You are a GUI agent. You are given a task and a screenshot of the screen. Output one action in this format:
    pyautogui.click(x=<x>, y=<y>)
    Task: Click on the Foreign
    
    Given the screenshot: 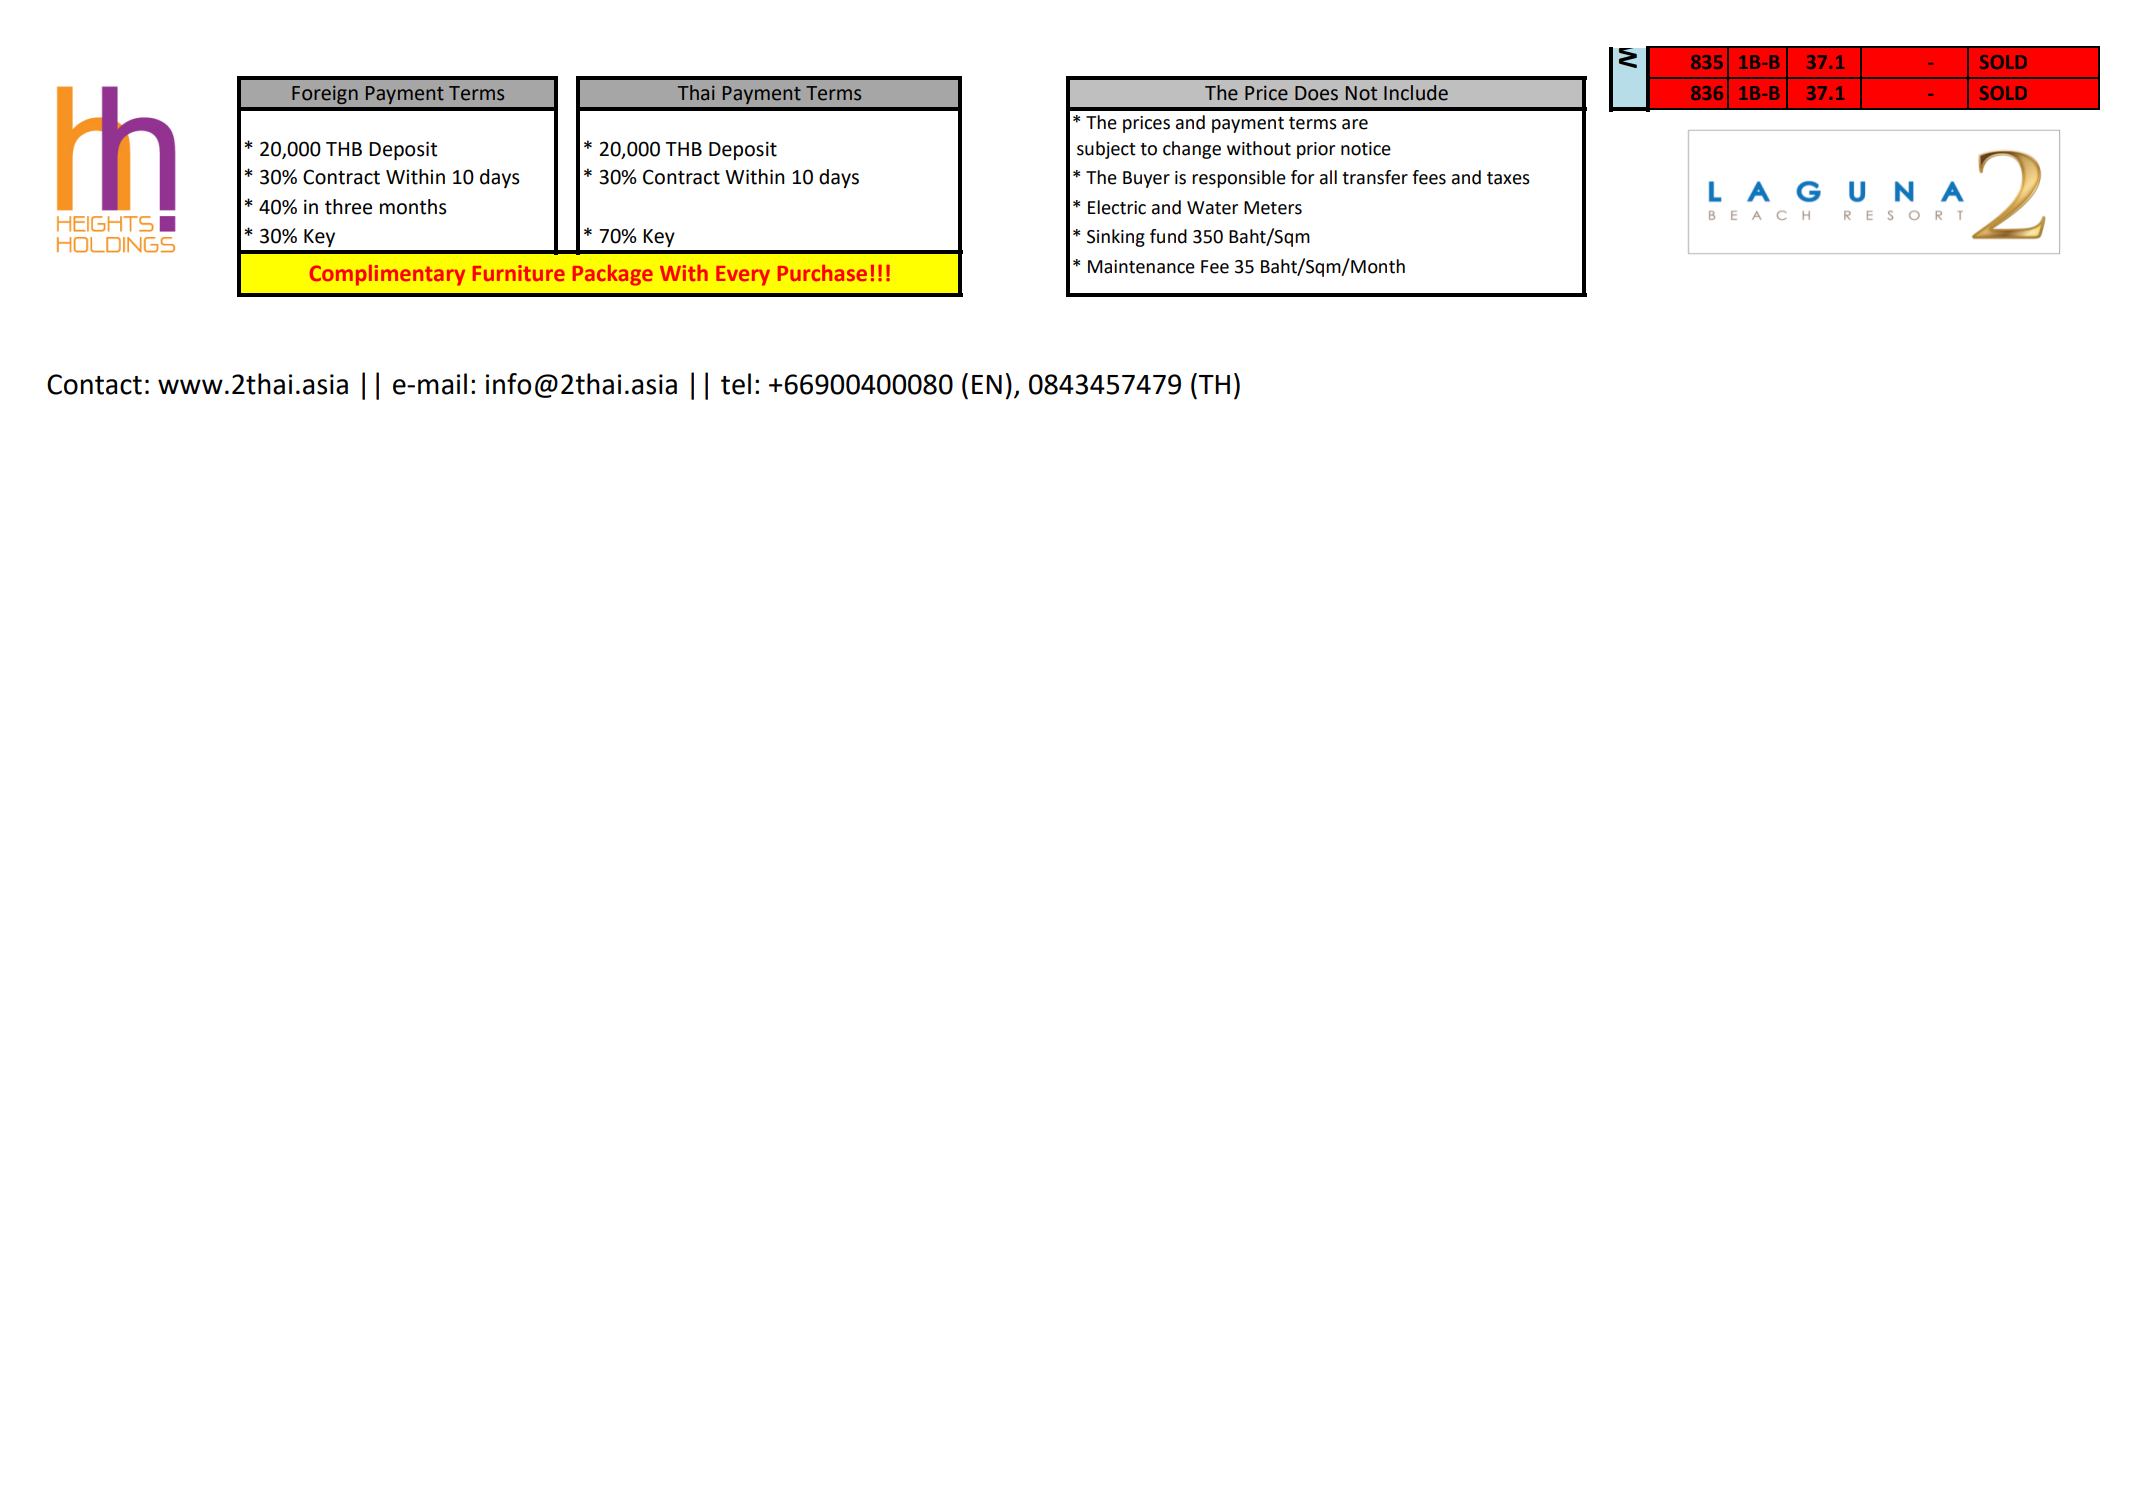 What is the action you would take?
    pyautogui.click(x=325, y=95)
